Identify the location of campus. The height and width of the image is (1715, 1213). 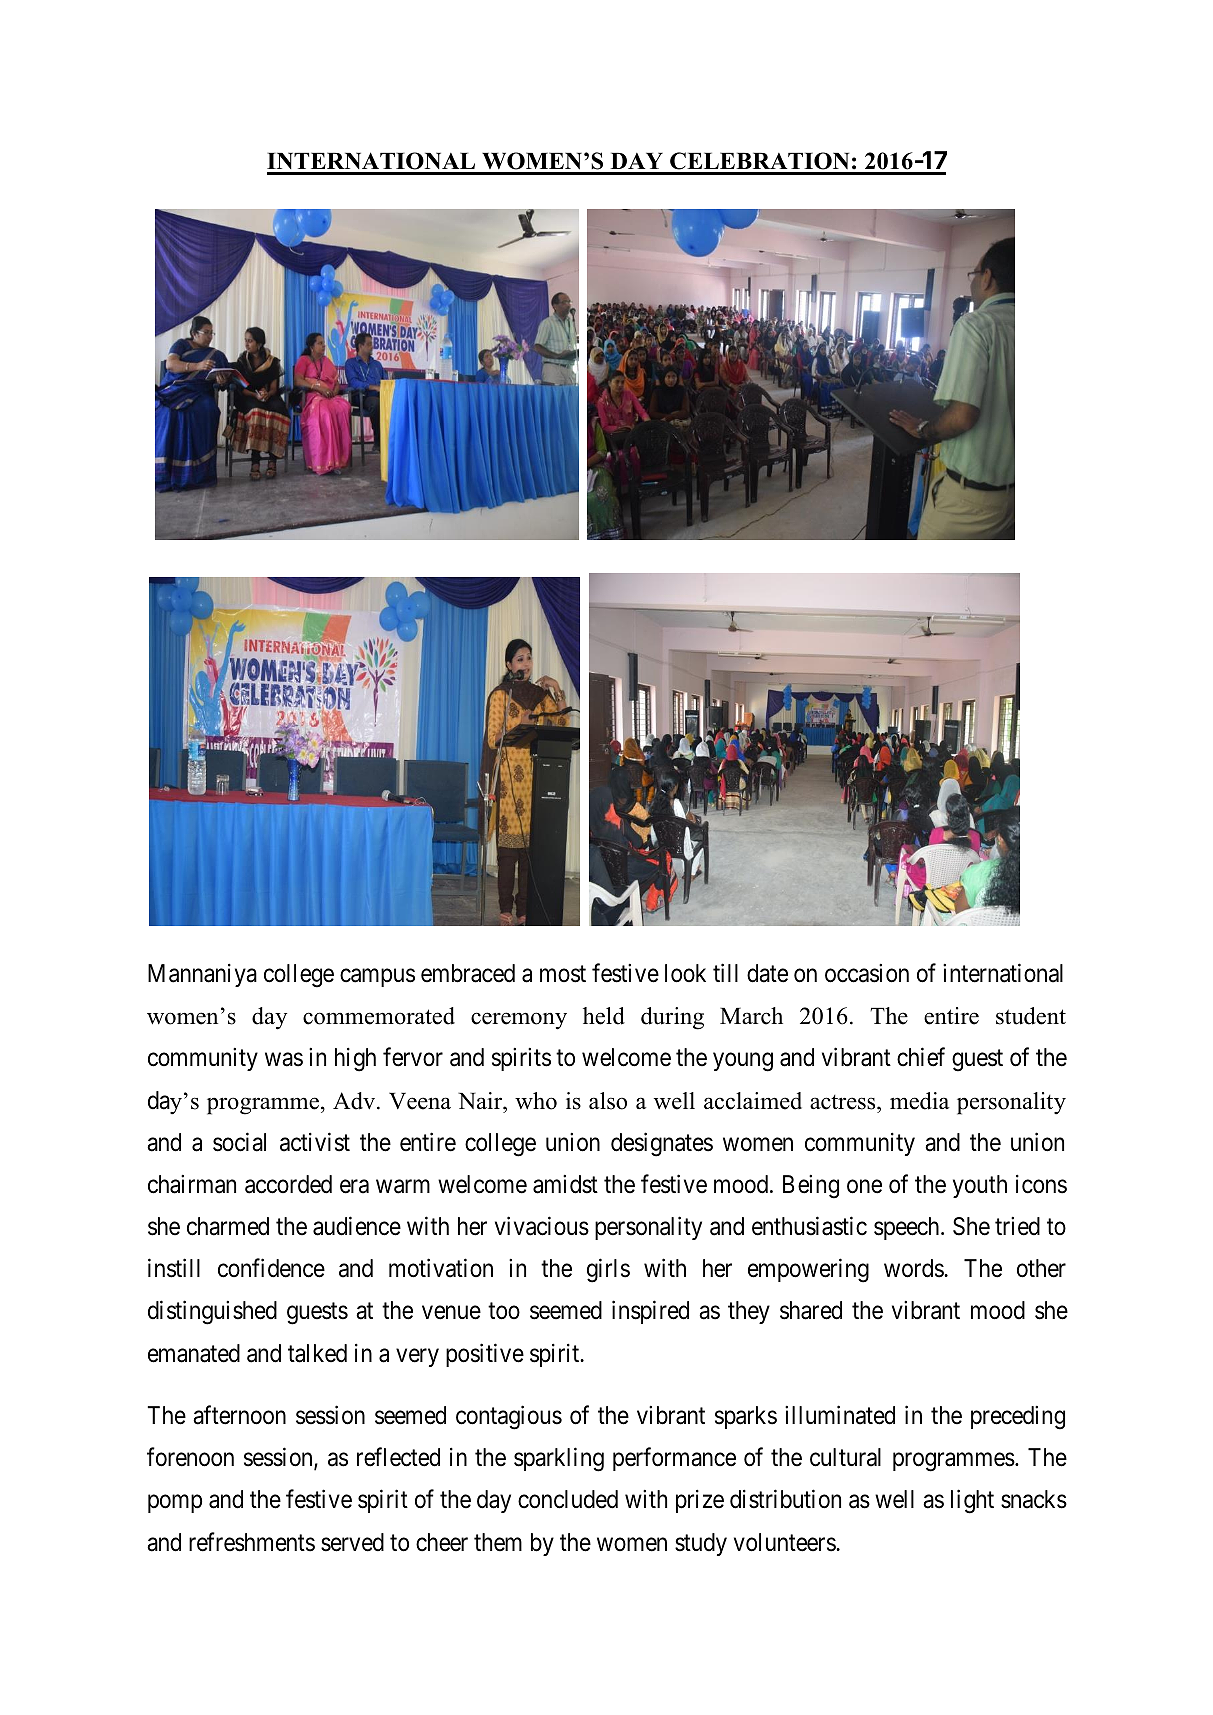
(377, 978).
